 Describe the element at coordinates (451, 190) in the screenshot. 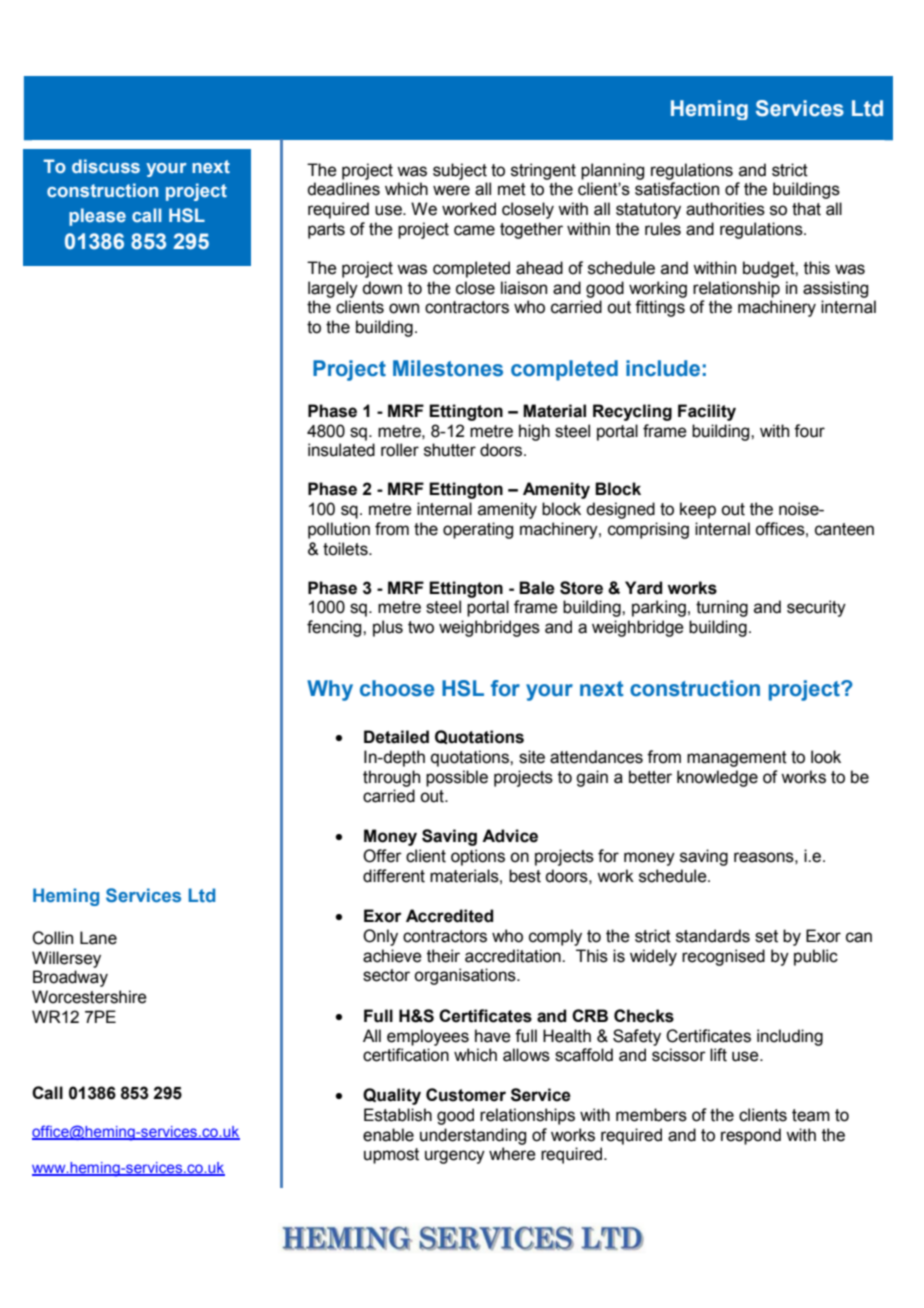

I see `were` at that location.
